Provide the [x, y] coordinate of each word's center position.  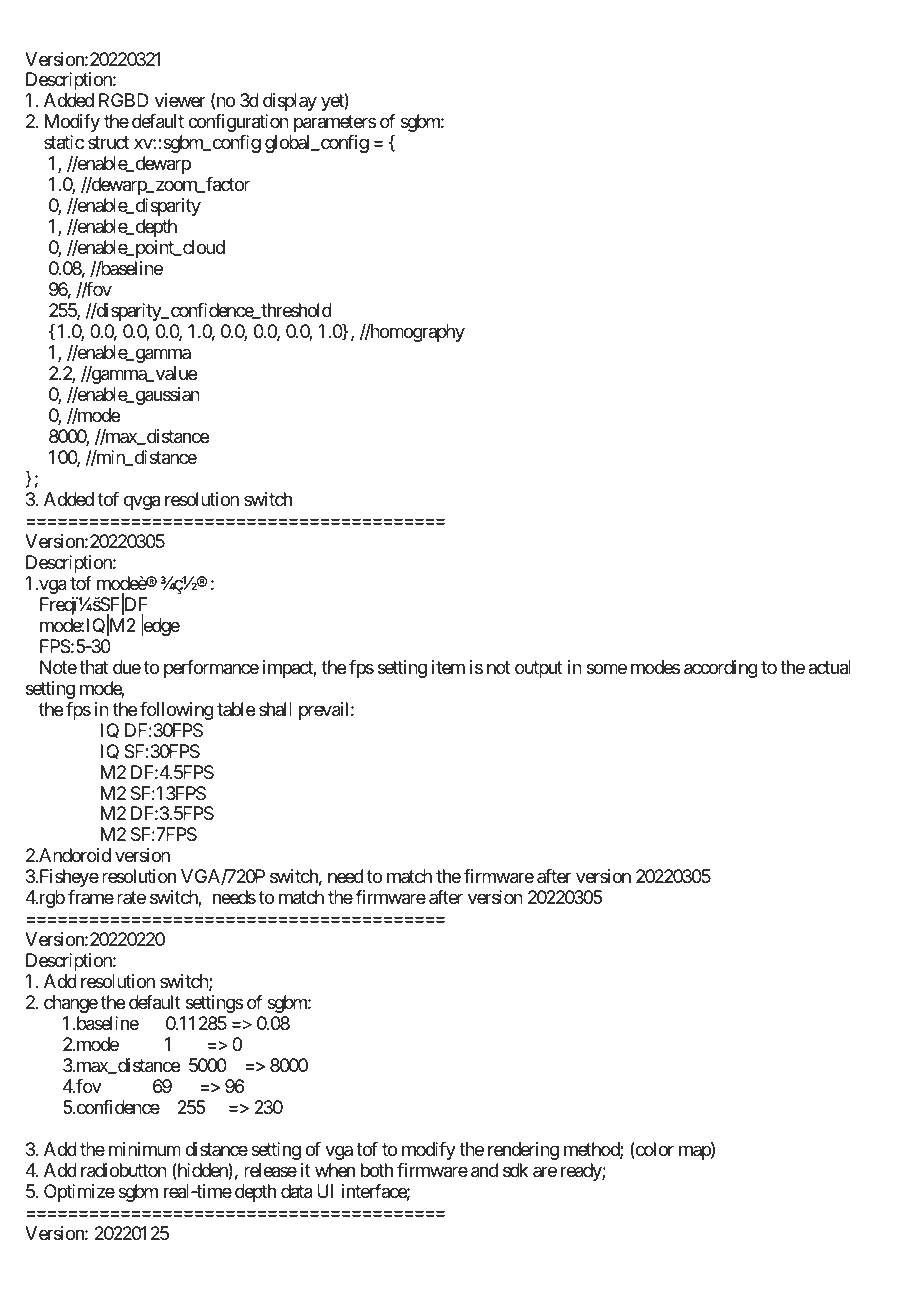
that [93, 667]
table [236, 709]
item [448, 667]
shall [275, 709]
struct [108, 143]
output [539, 669]
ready [582, 1172]
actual [829, 667]
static [64, 142]
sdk [515, 1170]
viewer [180, 100]
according [721, 669]
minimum [145, 1149]
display [290, 102]
